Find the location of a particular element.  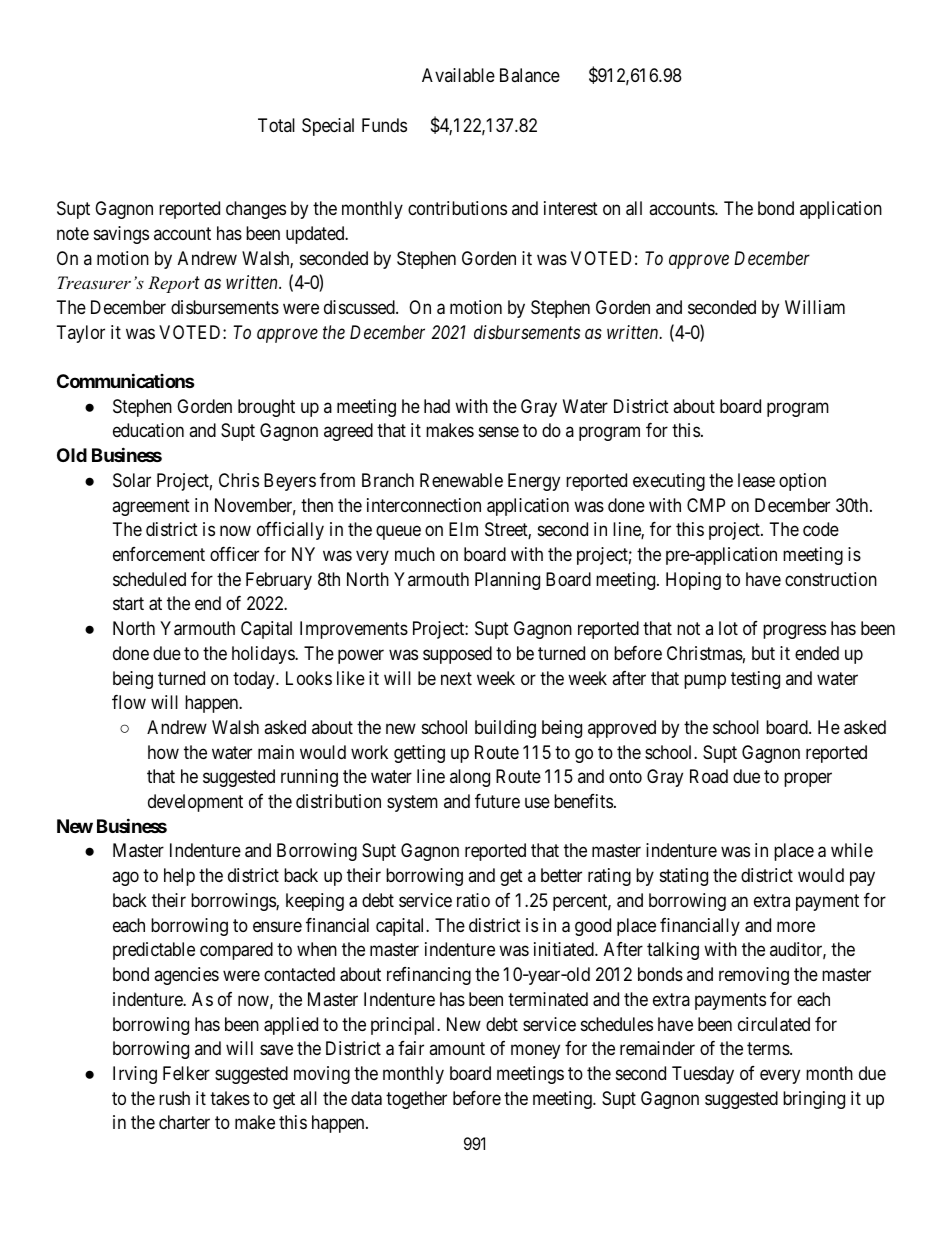

Taylor is located at coordinates (81, 334).
